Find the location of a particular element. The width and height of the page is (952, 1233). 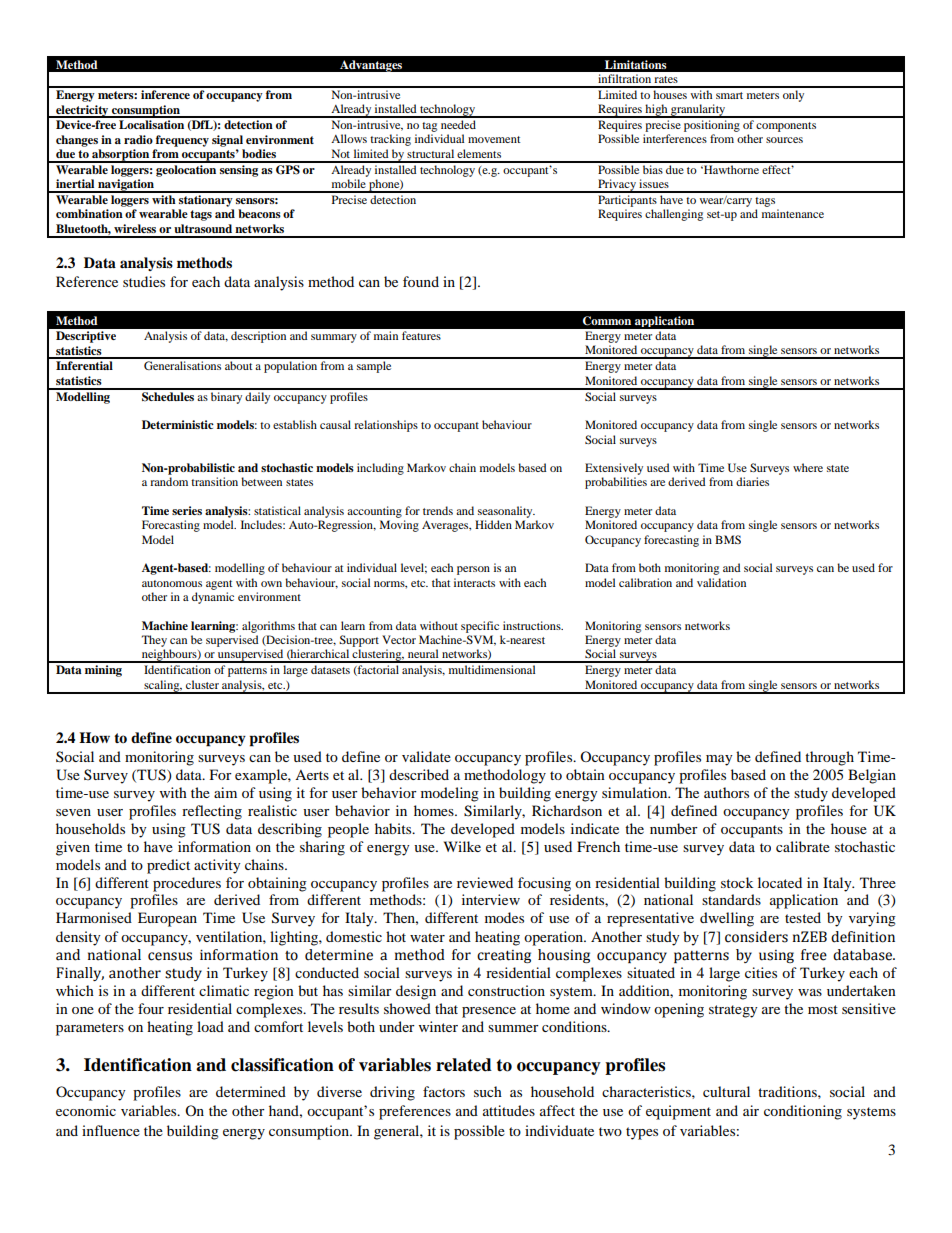

movement is located at coordinates (494, 139).
